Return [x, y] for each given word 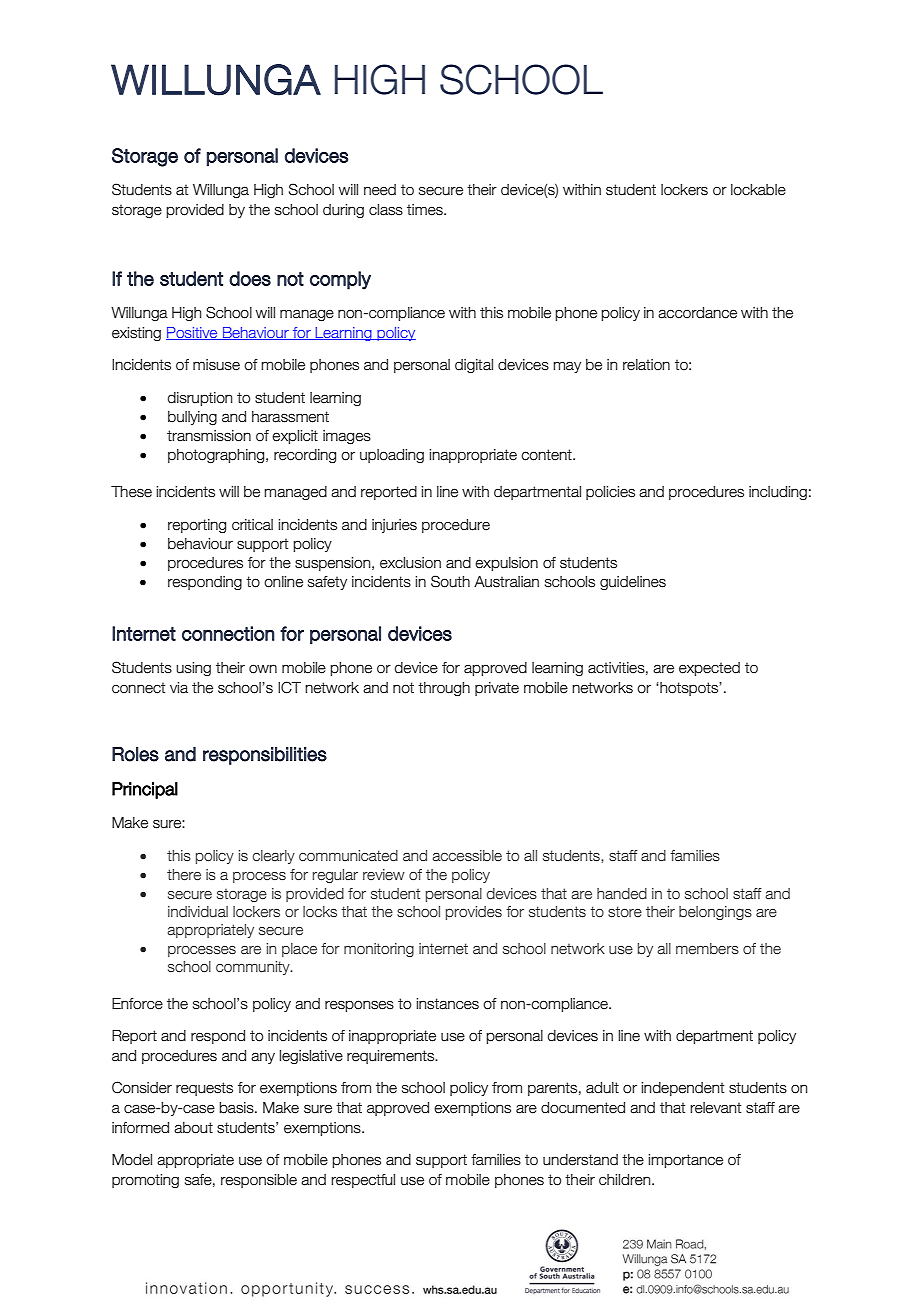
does [250, 278]
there [184, 875]
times [426, 210]
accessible [467, 856]
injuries [394, 526]
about [193, 1128]
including [778, 493]
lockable [758, 190]
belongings [715, 913]
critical [252, 525]
